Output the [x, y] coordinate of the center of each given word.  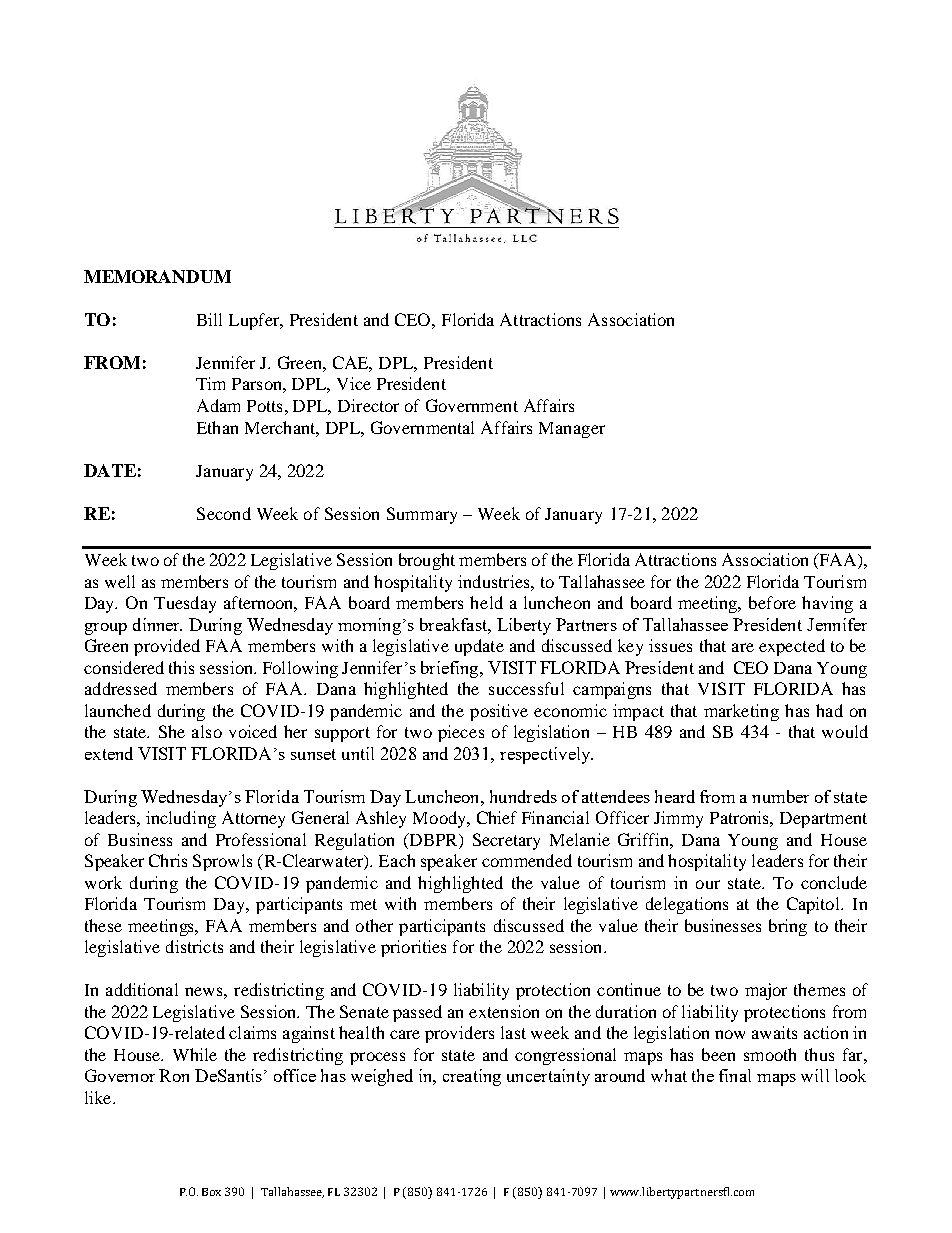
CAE [352, 364]
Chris [168, 860]
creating [472, 1077]
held [486, 602]
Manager [572, 430]
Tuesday [185, 604]
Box [211, 1192]
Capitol [815, 905]
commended [527, 860]
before [772, 602]
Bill [209, 319]
